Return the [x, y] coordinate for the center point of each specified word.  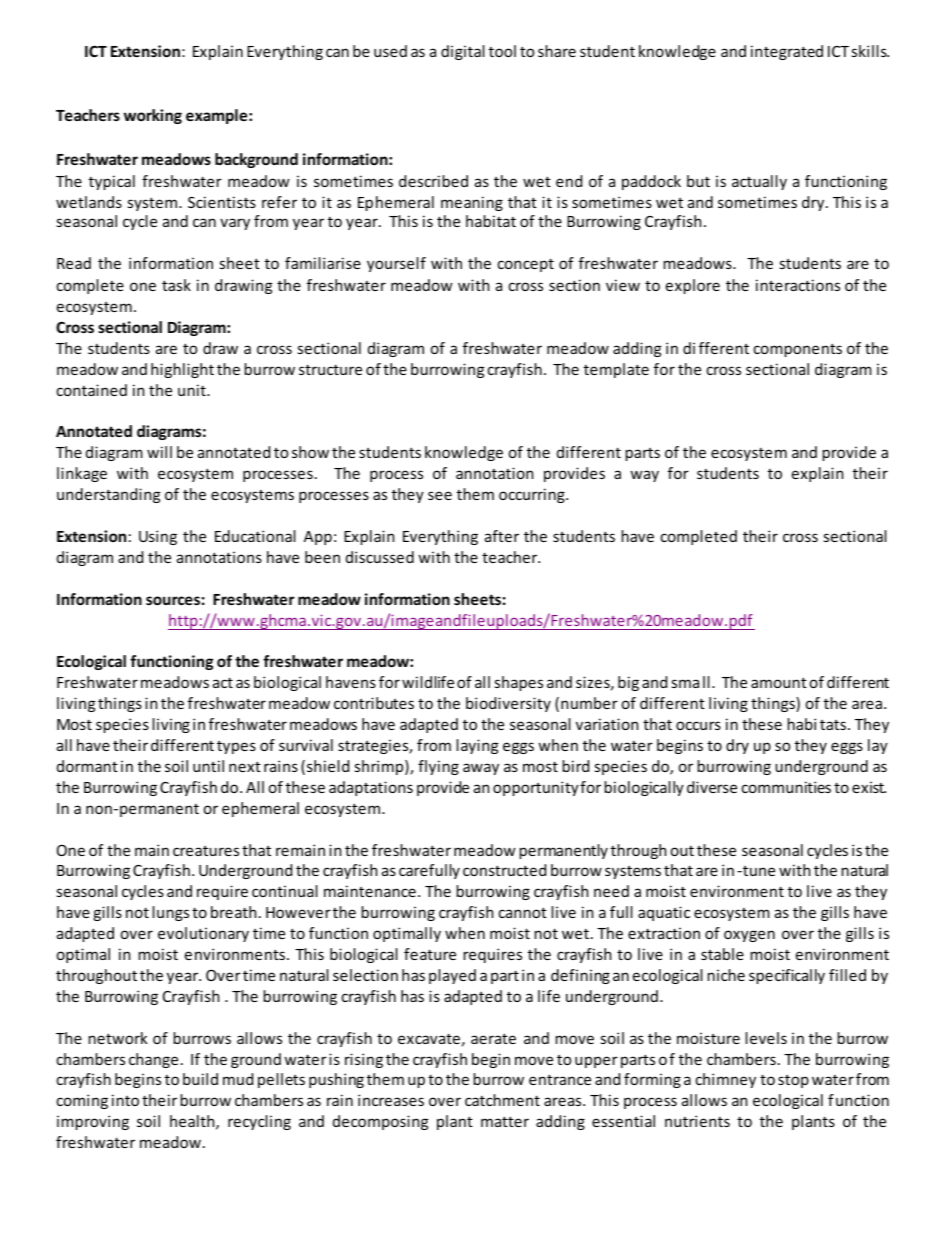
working [153, 116]
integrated [787, 52]
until [208, 766]
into [125, 1100]
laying [477, 746]
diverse [712, 787]
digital [463, 52]
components [798, 350]
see [440, 495]
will [159, 452]
